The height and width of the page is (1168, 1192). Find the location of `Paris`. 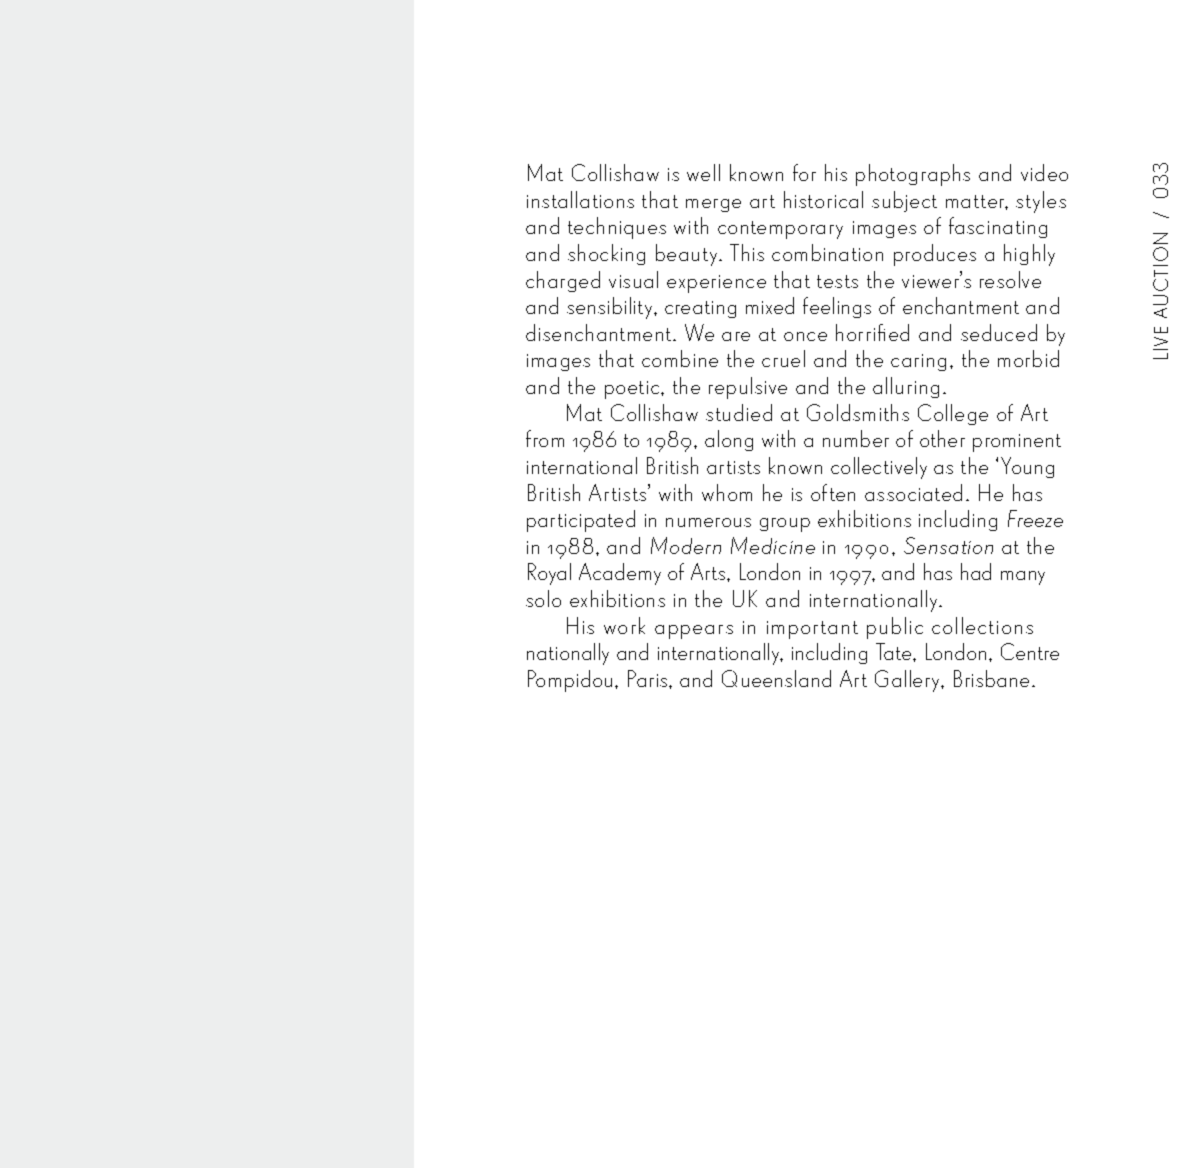

Paris is located at coordinates (649, 678).
